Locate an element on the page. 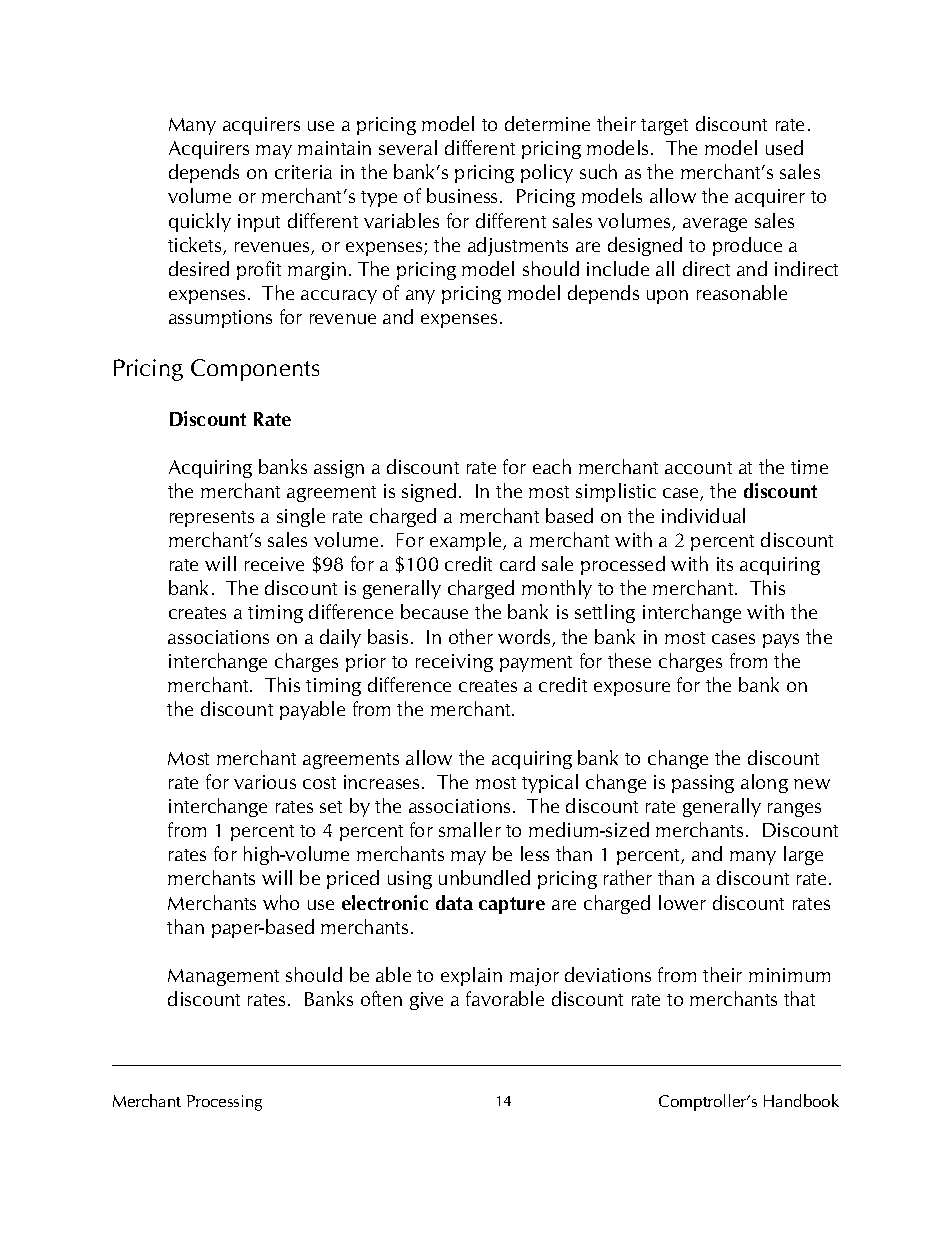 Image resolution: width=952 pixels, height=1233 pixels. pays is located at coordinates (781, 641).
